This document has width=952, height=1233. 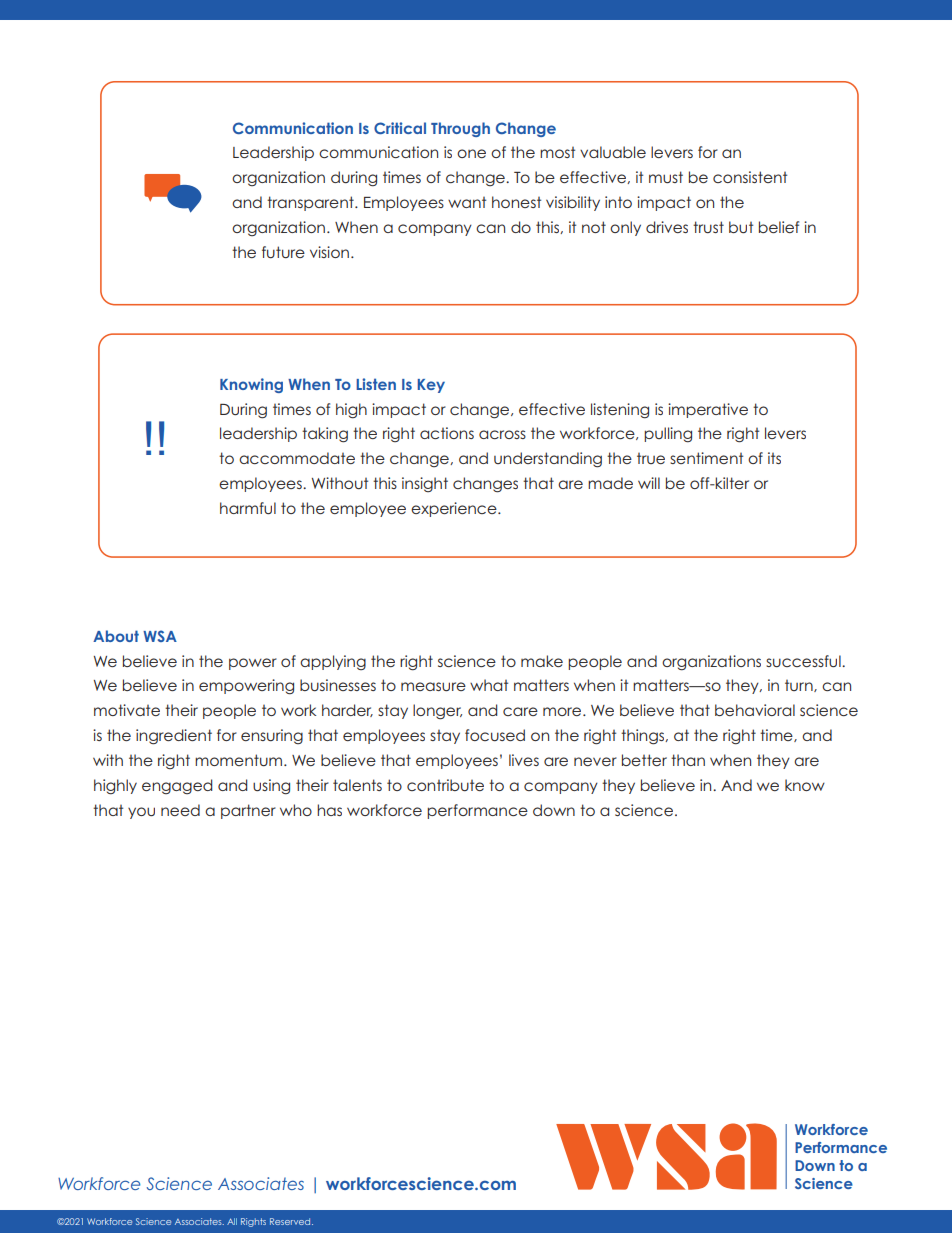 What do you see at coordinates (750, 177) in the document?
I see `consistent` at bounding box center [750, 177].
